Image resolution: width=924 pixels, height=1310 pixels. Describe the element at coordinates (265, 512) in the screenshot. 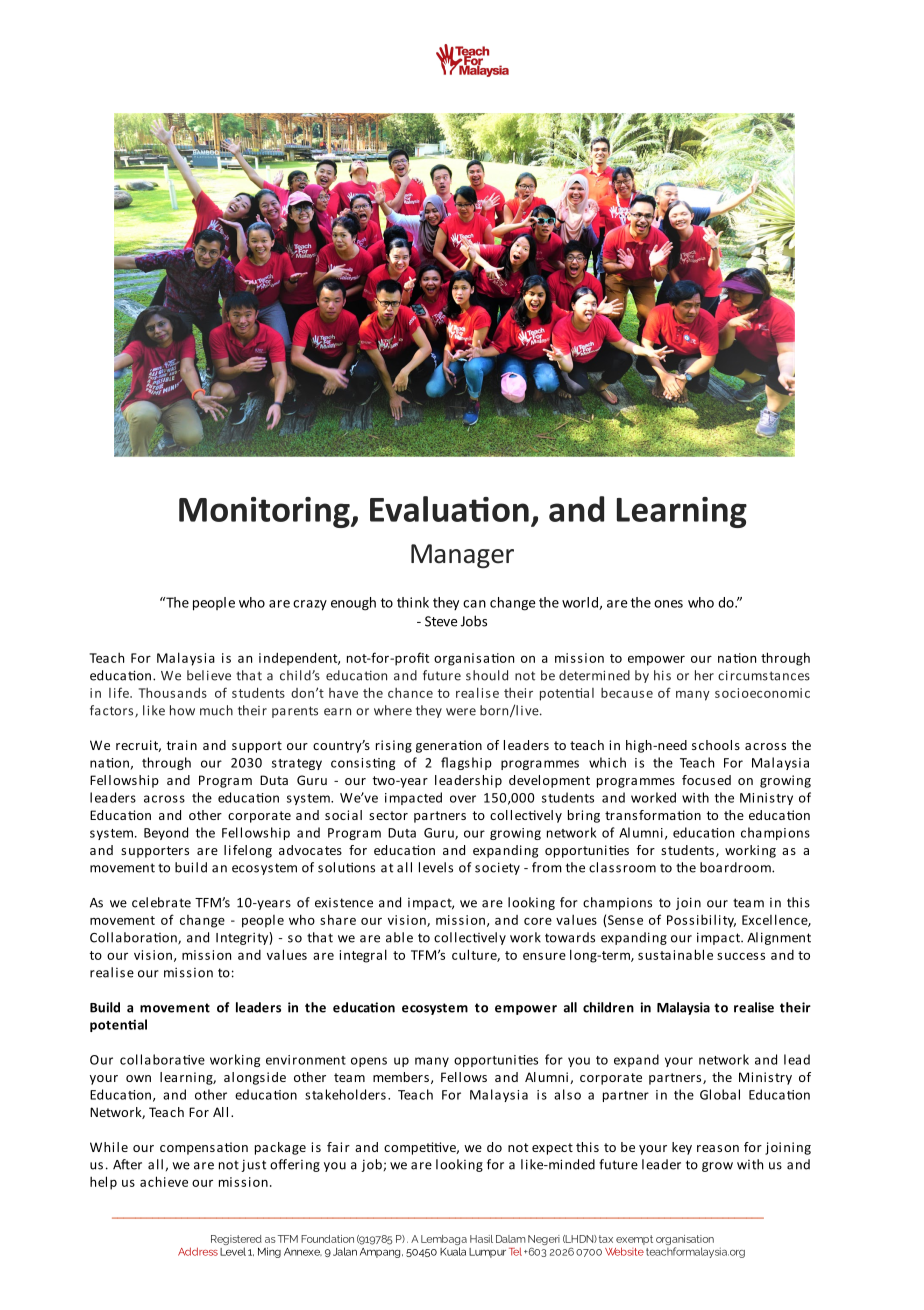

I see `Monitoring` at that location.
